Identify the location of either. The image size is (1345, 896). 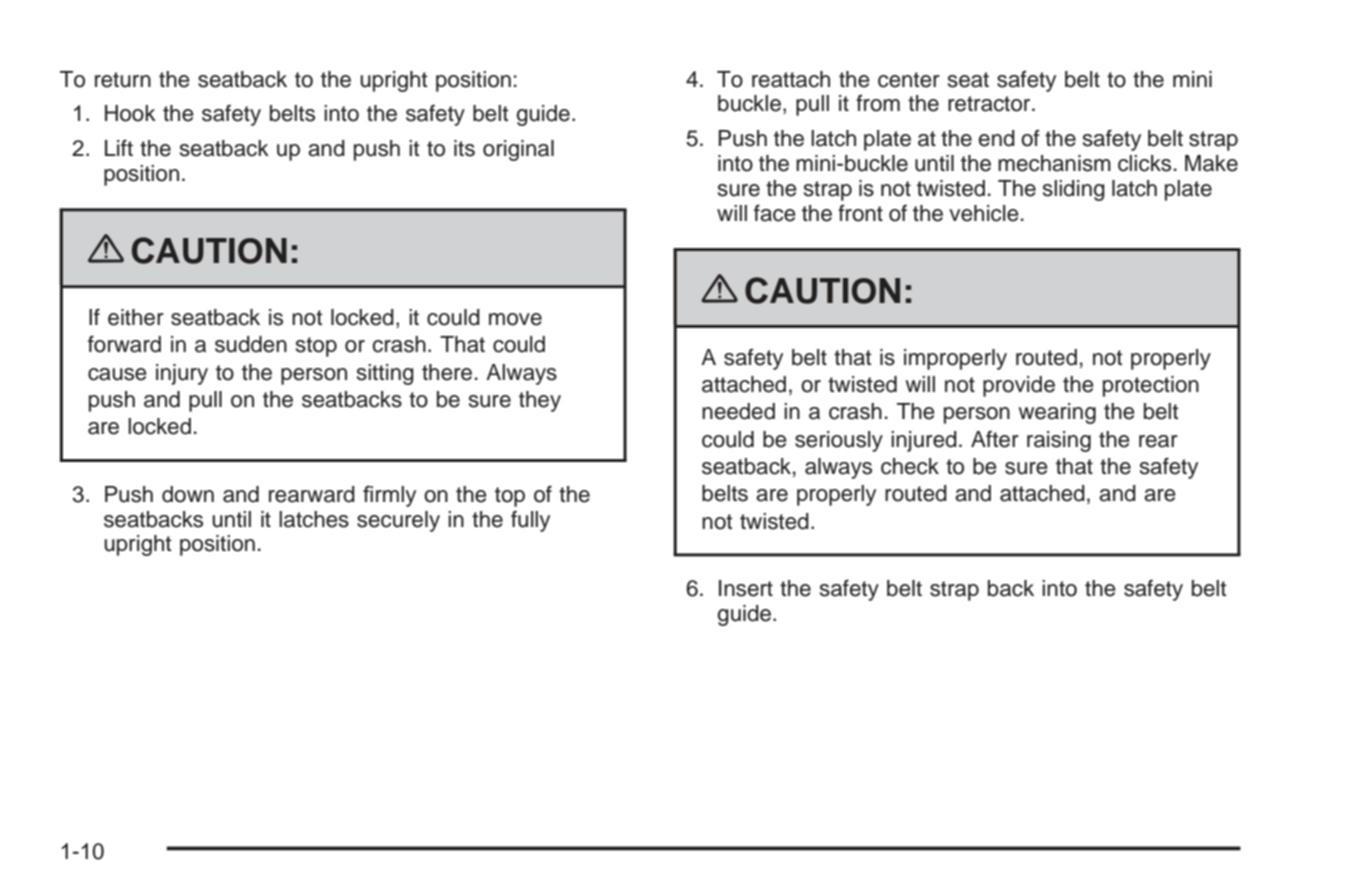
(136, 317).
